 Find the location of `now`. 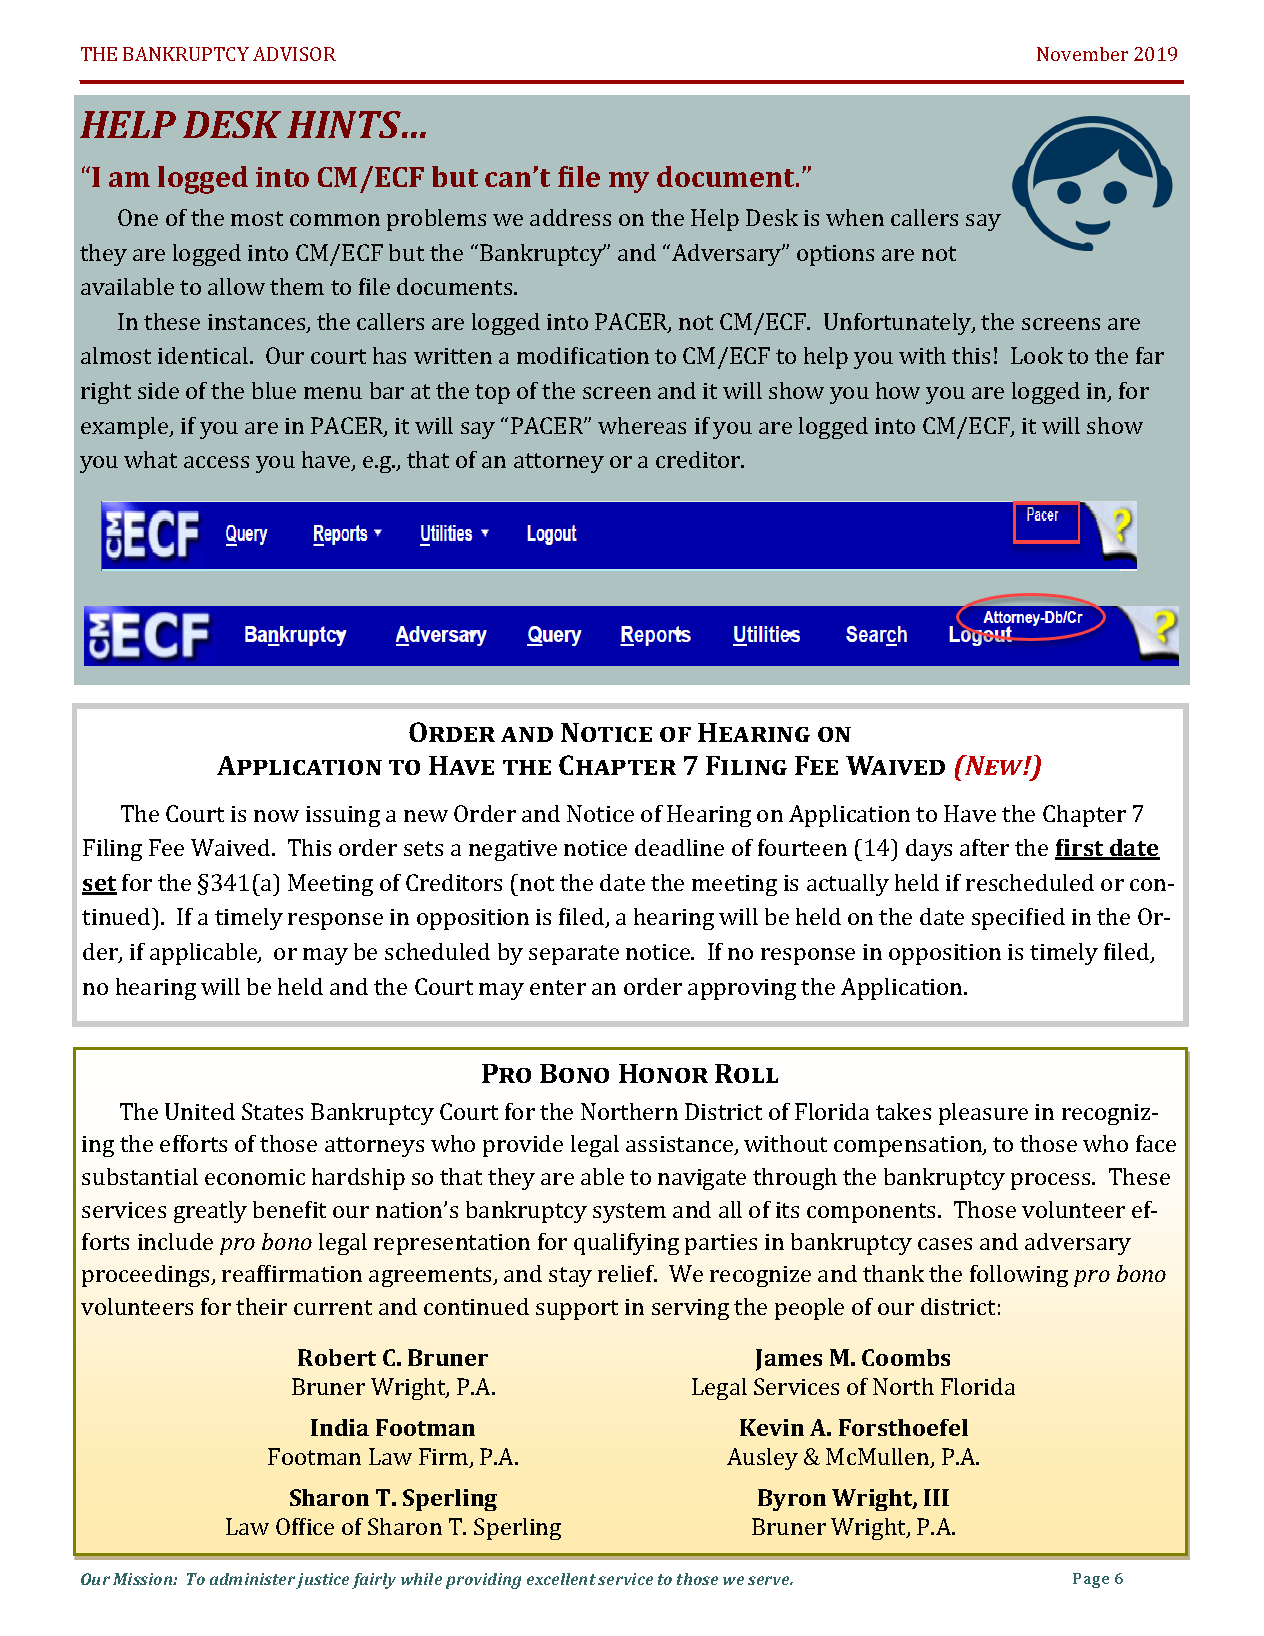

now is located at coordinates (276, 816).
